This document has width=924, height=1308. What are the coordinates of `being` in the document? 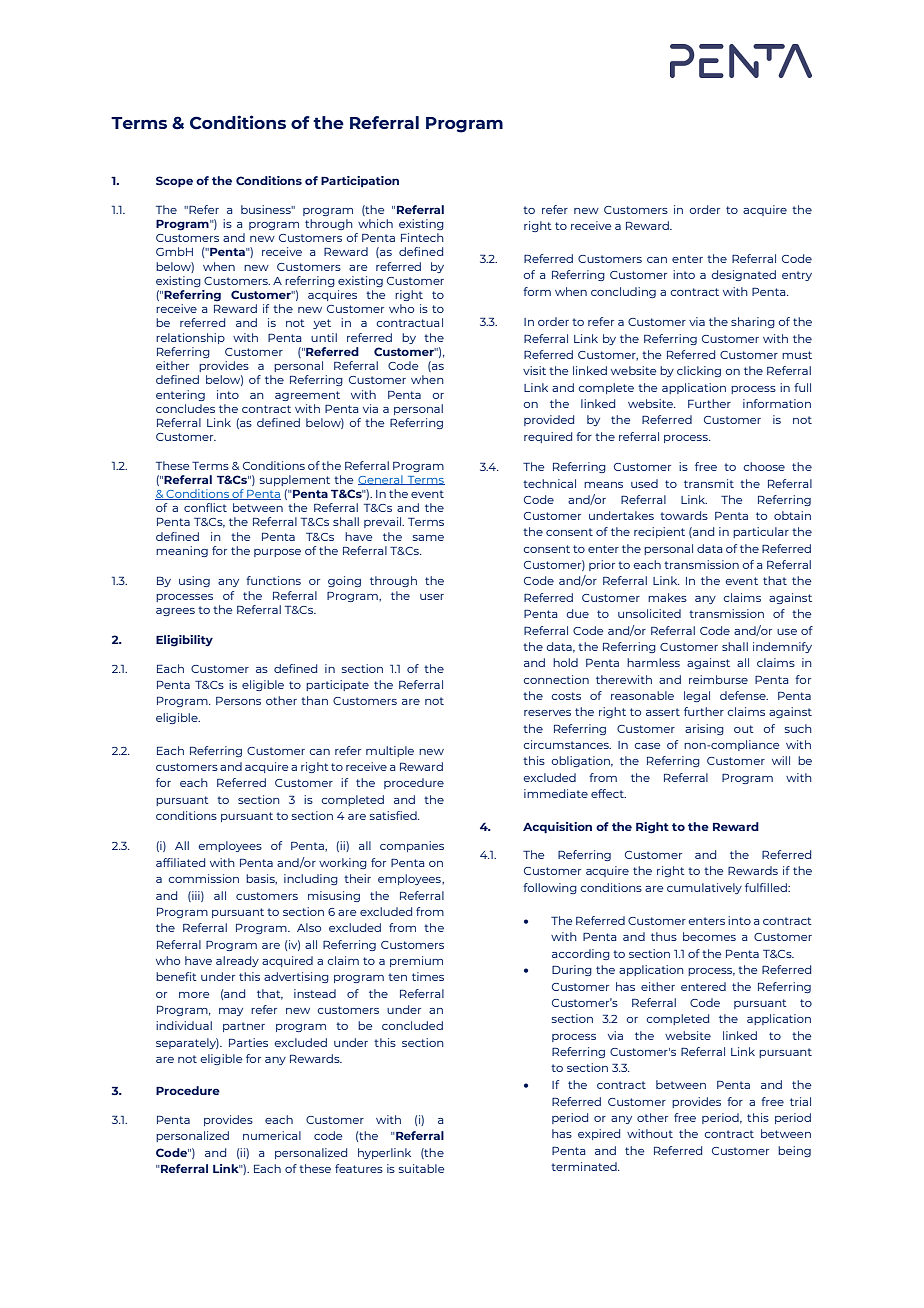 It's located at (794, 1151).
